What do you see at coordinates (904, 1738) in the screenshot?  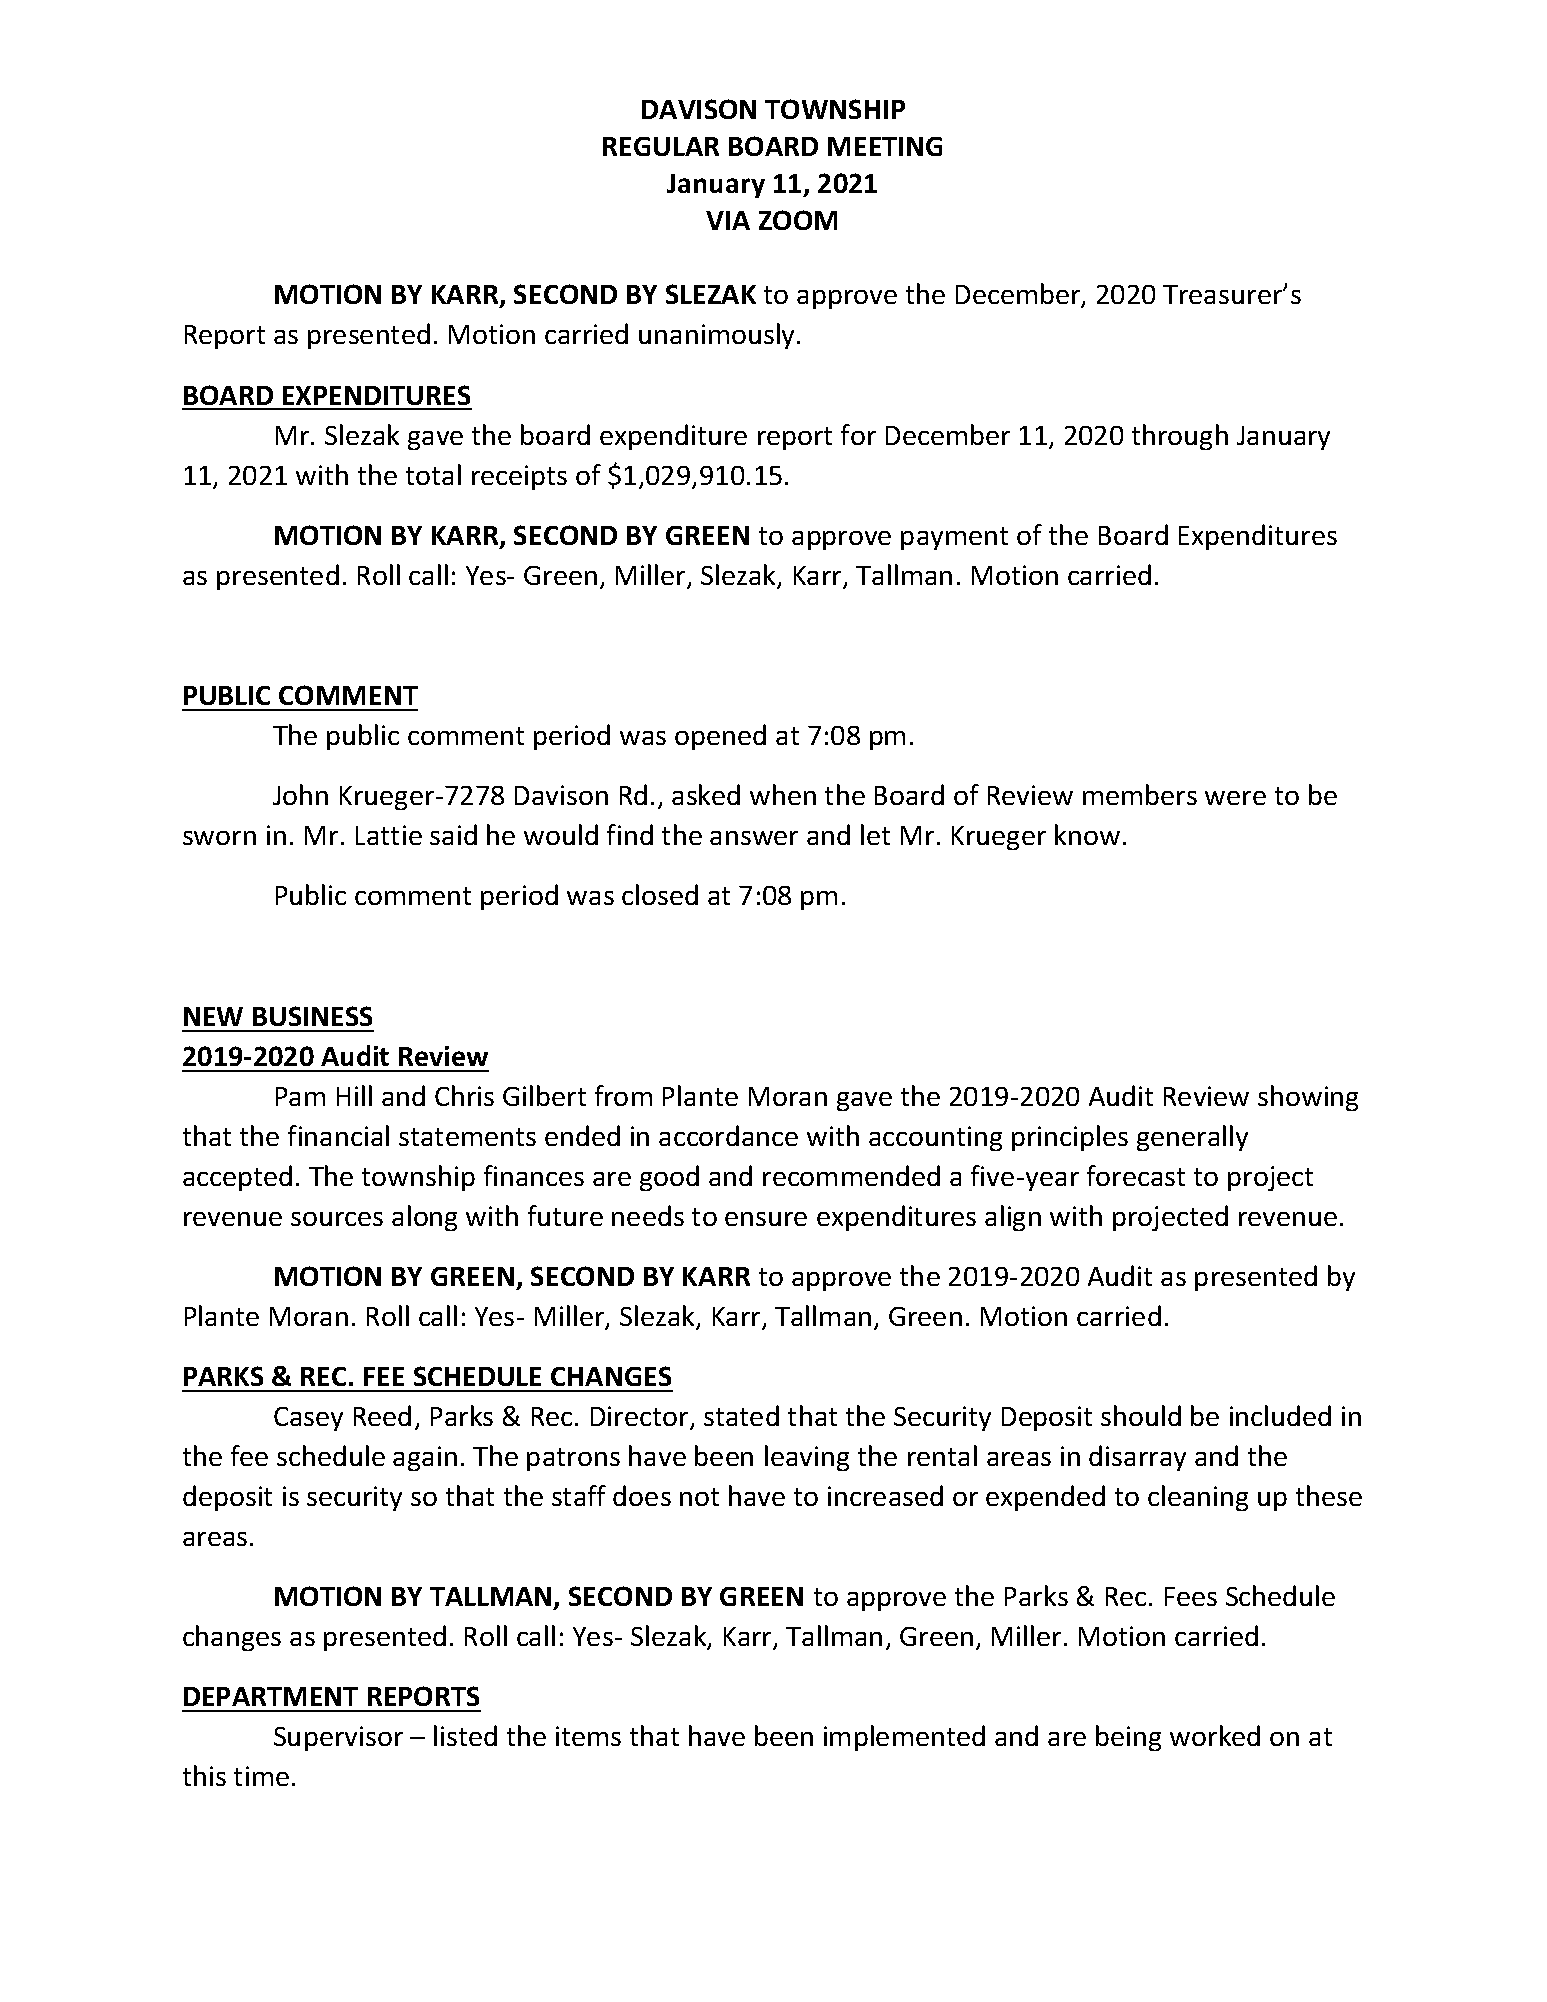 I see `implemented` at bounding box center [904, 1738].
